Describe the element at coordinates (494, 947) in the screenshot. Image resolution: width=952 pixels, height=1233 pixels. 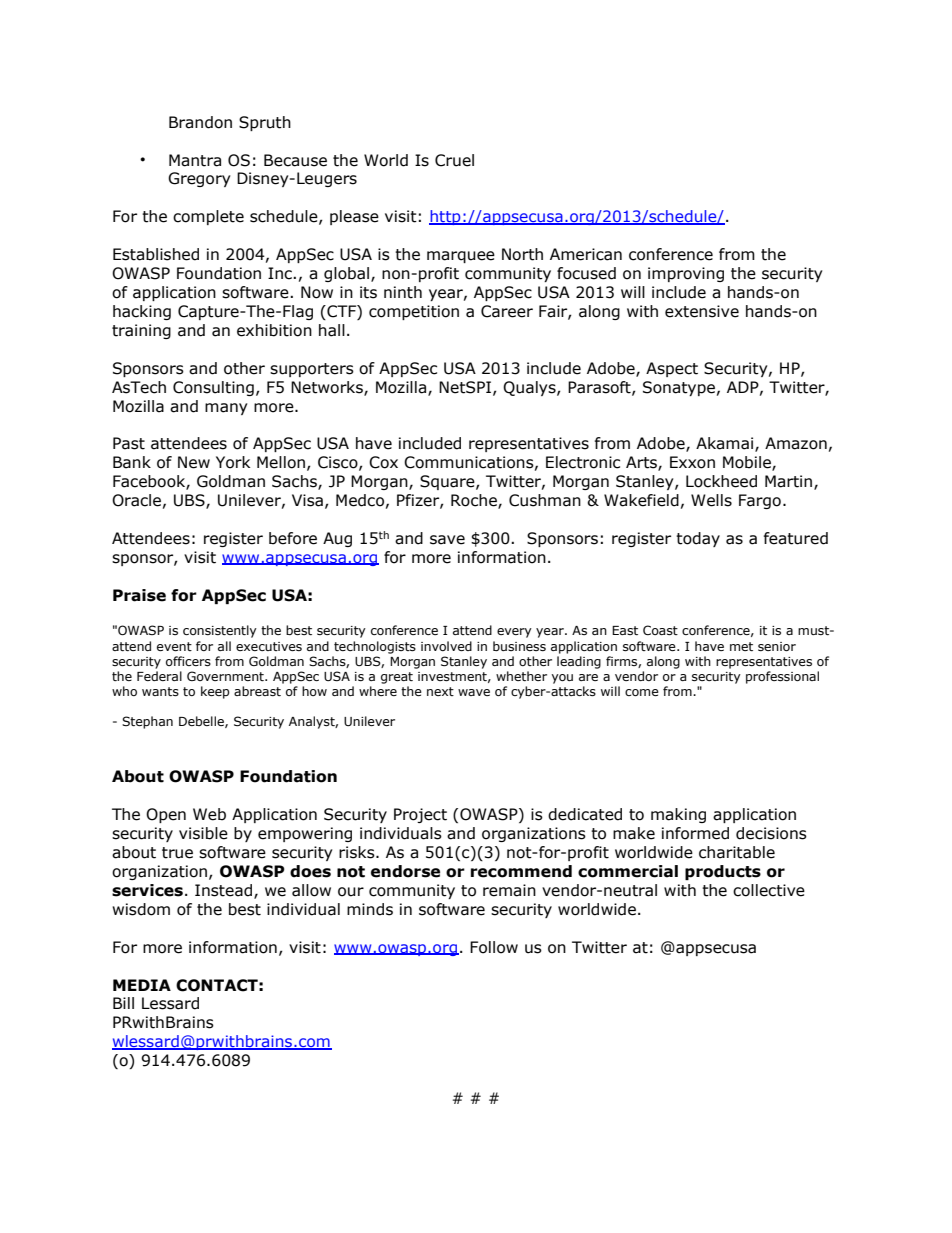
I see `Follow` at that location.
